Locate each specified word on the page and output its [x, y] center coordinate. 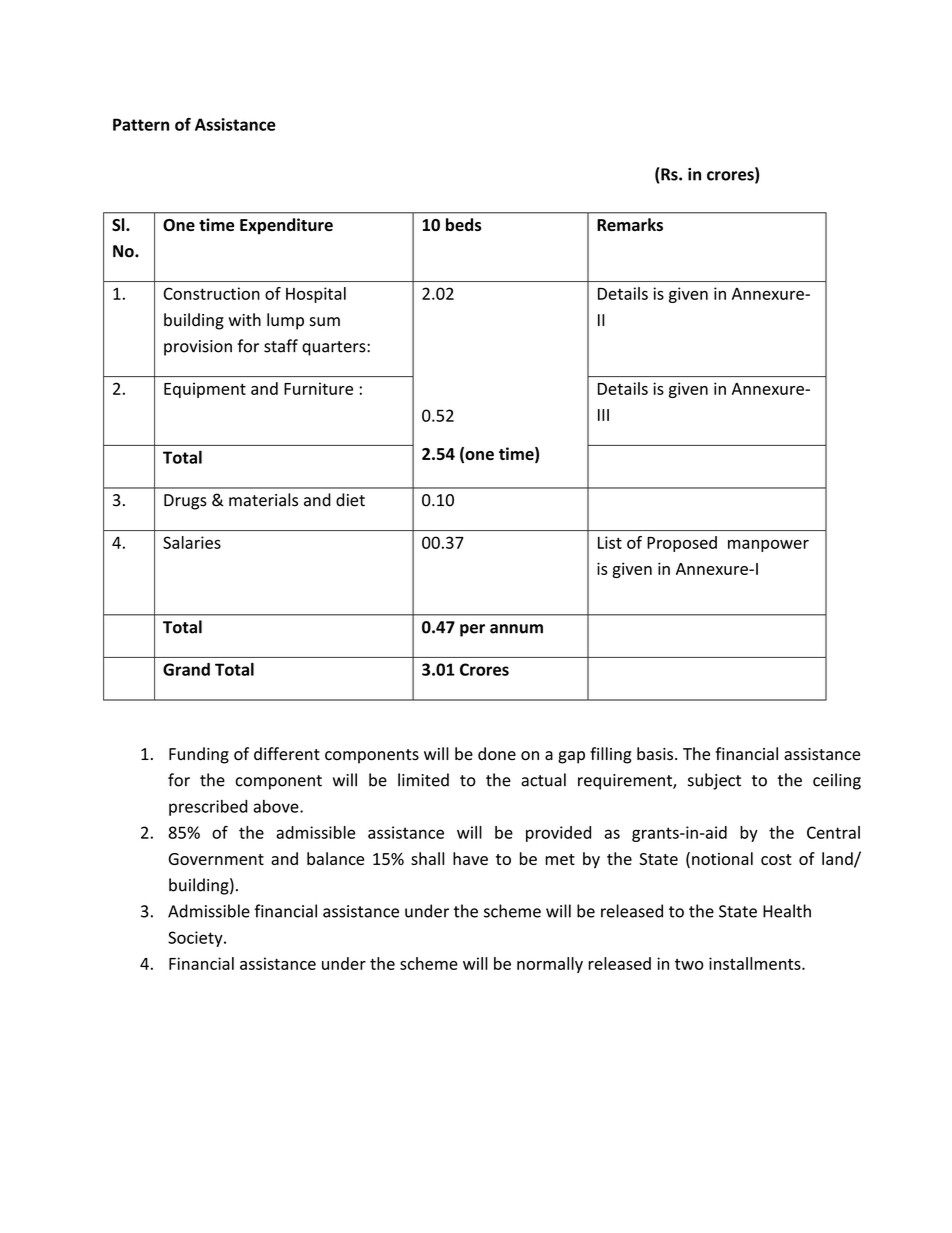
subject [714, 781]
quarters [335, 348]
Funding [199, 755]
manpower [768, 546]
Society [196, 939]
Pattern [141, 124]
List [610, 542]
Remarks [630, 224]
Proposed [682, 544]
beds [463, 224]
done [497, 754]
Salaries [192, 542]
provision [198, 348]
